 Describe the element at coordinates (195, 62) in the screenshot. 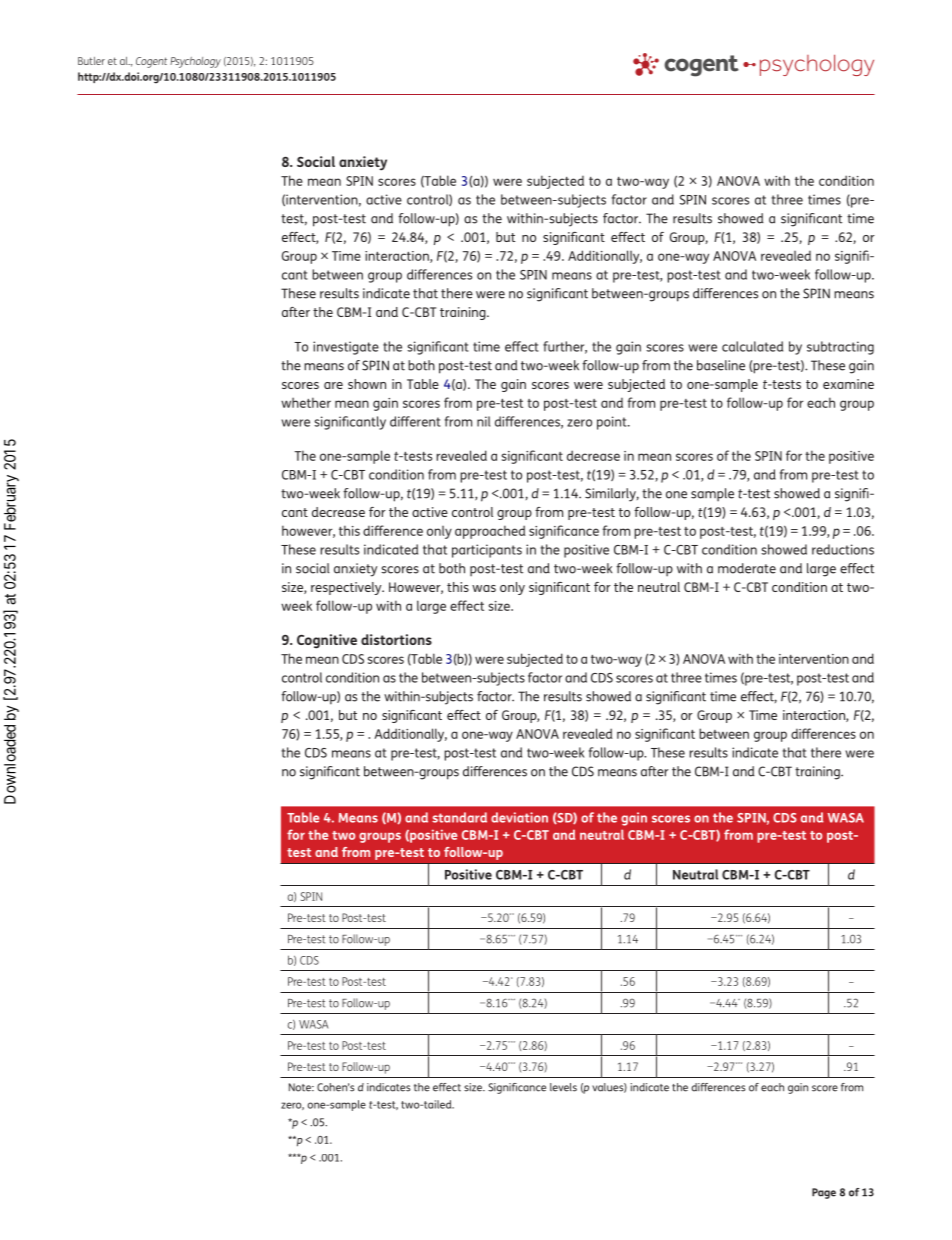

I see `Psychology` at that location.
